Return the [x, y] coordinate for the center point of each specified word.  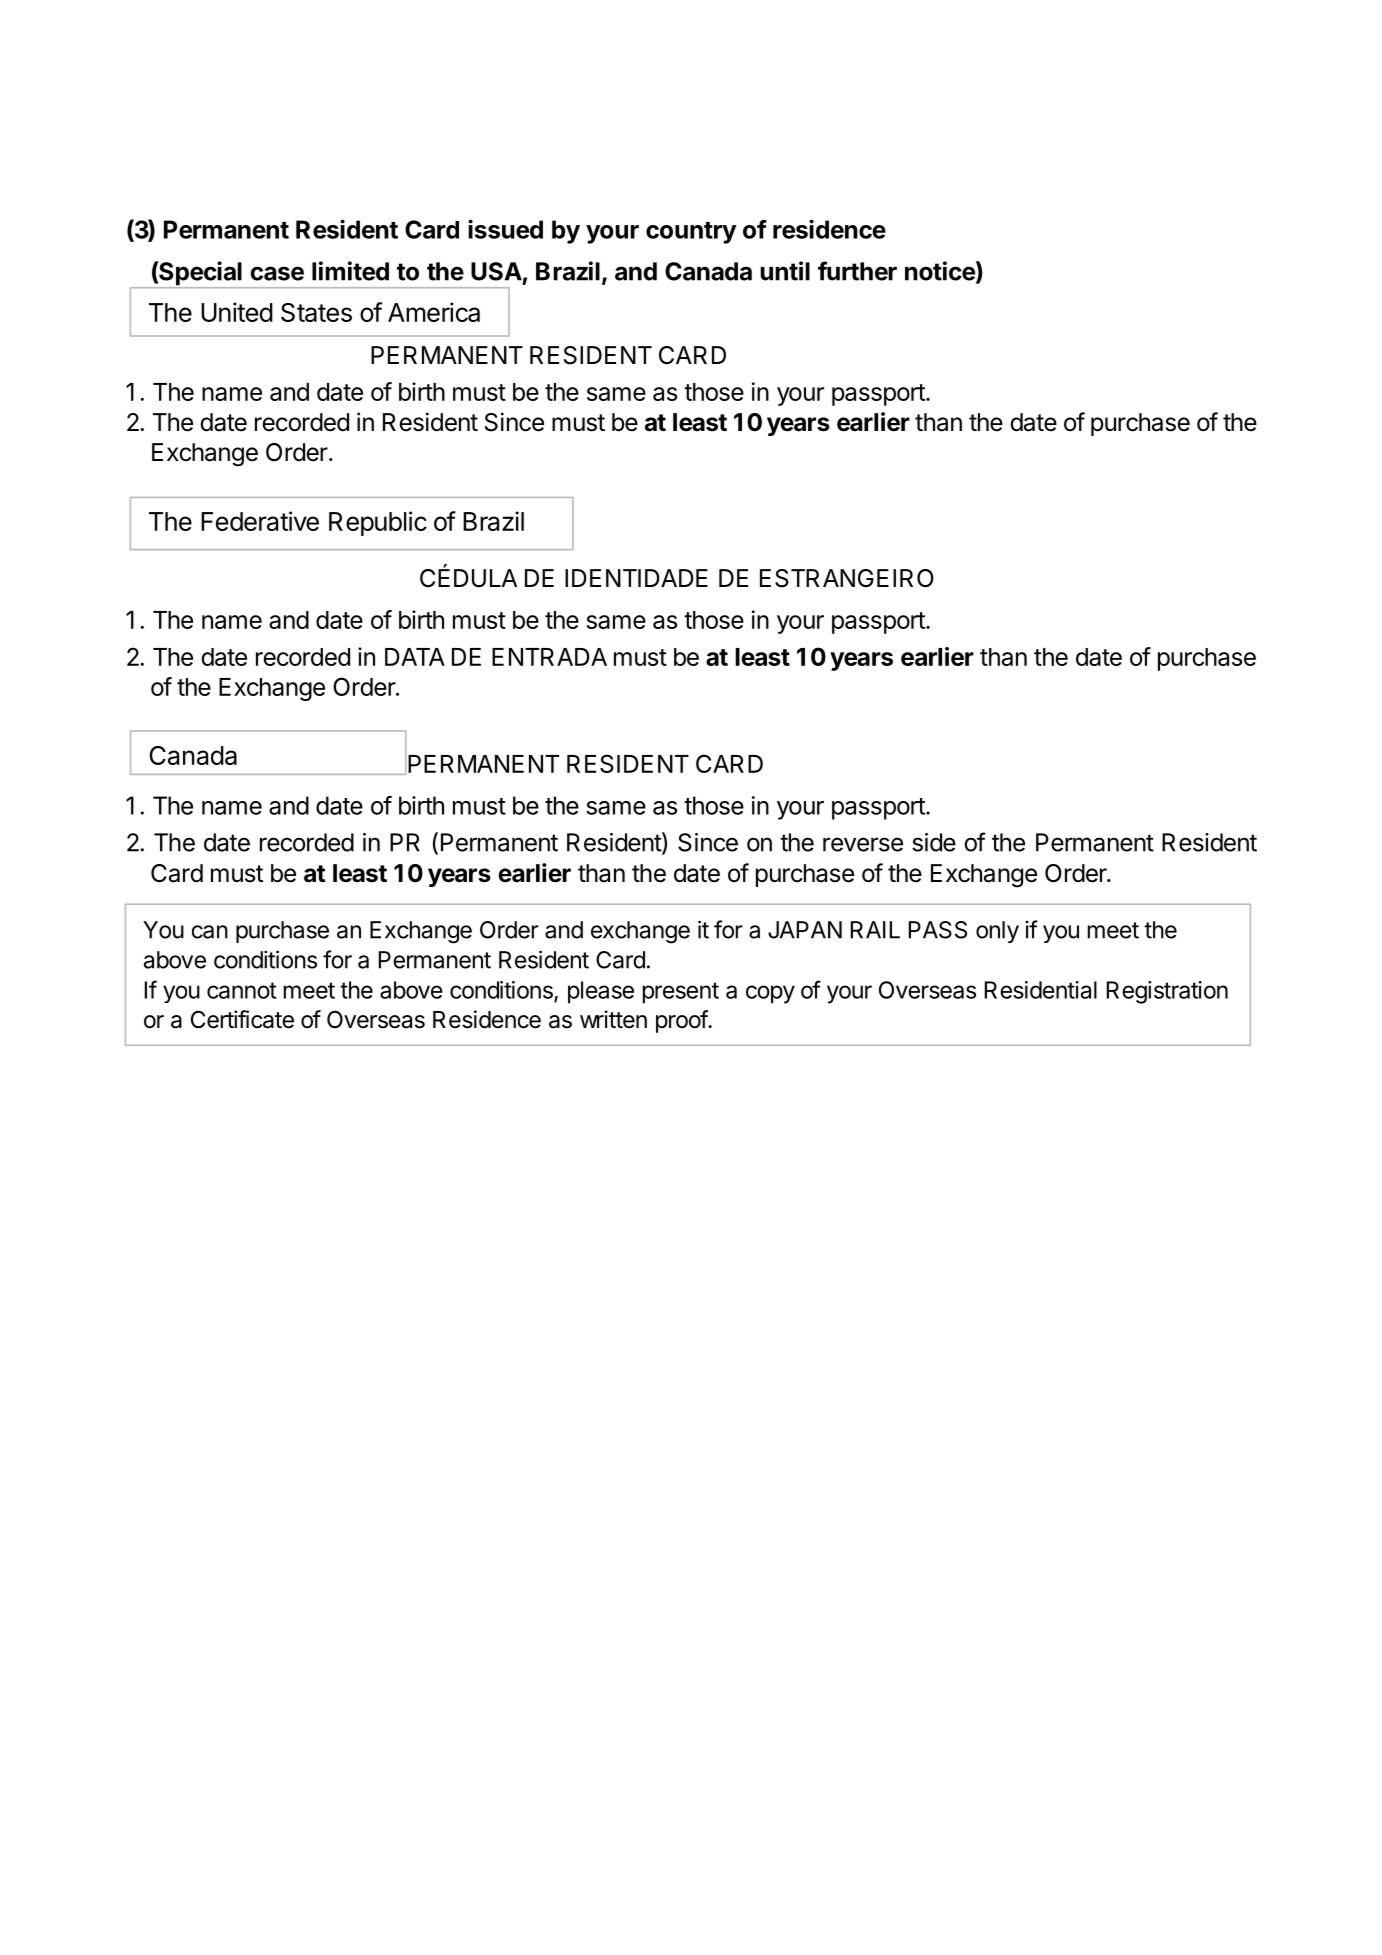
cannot [242, 990]
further [857, 271]
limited [350, 271]
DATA [415, 657]
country [691, 233]
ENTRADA [549, 657]
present [681, 993]
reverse [863, 844]
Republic [378, 523]
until [785, 271]
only [997, 932]
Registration [1167, 992]
